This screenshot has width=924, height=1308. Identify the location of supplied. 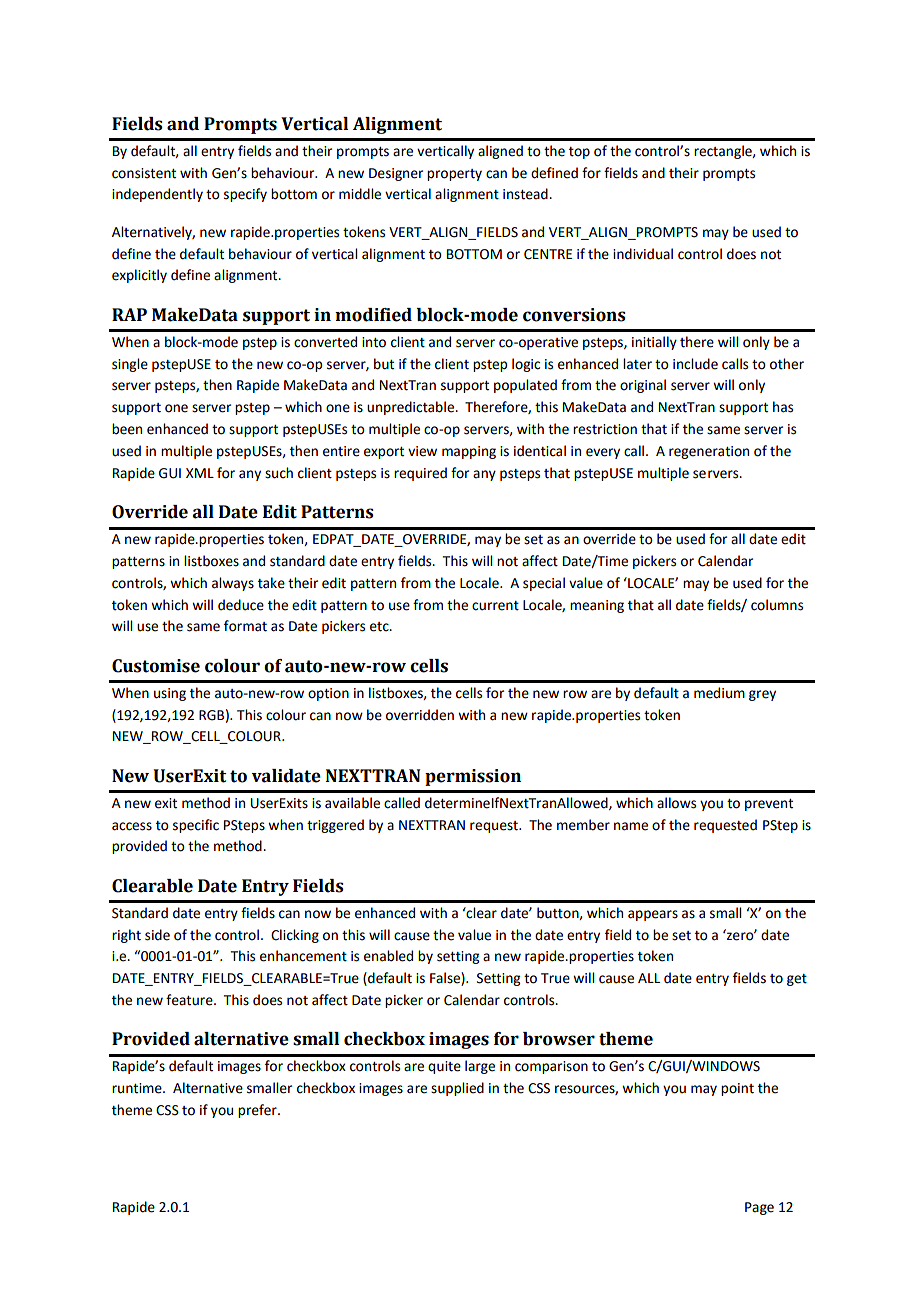
(457, 1089).
